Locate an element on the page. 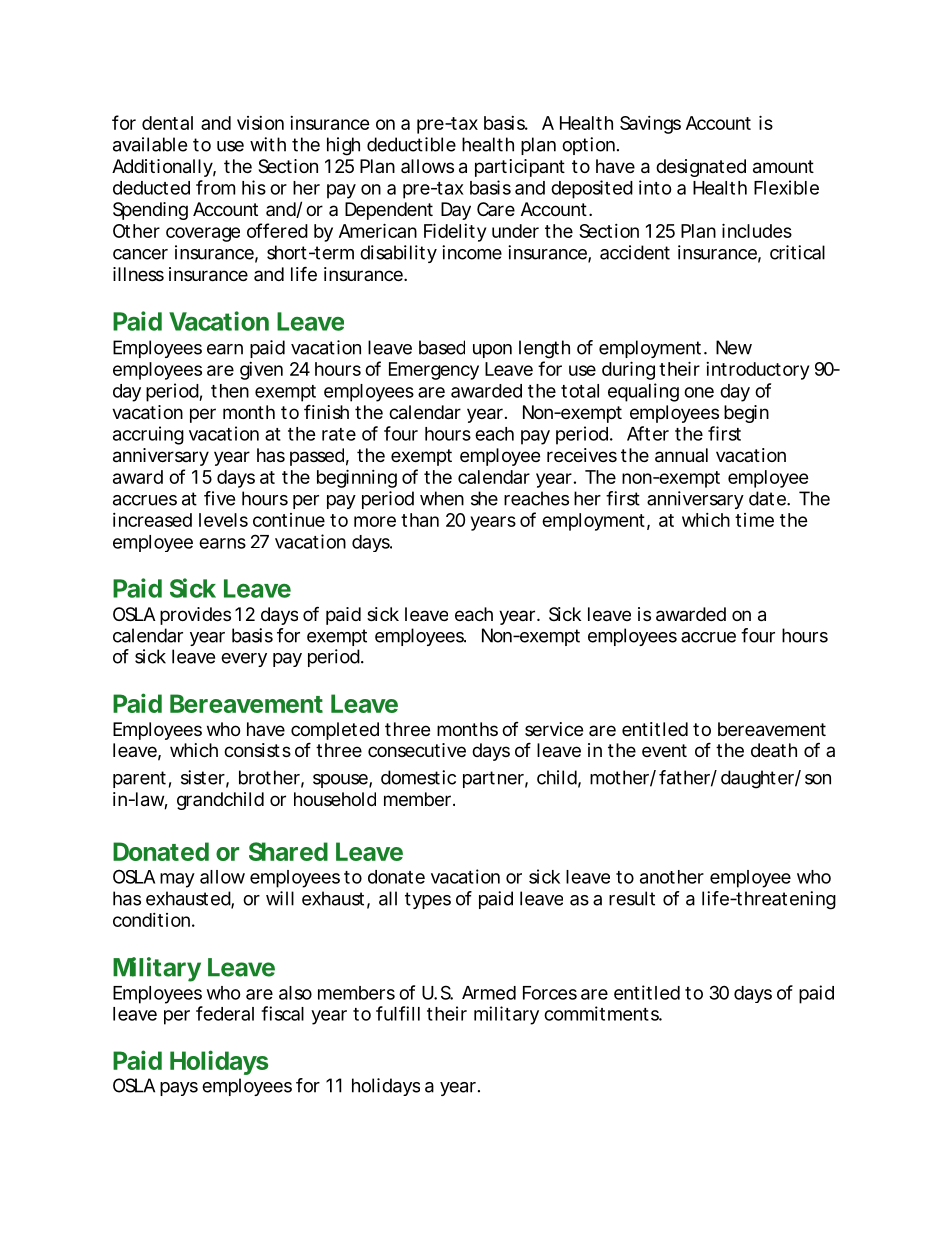 This document has width=952, height=1233. designated is located at coordinates (701, 168).
